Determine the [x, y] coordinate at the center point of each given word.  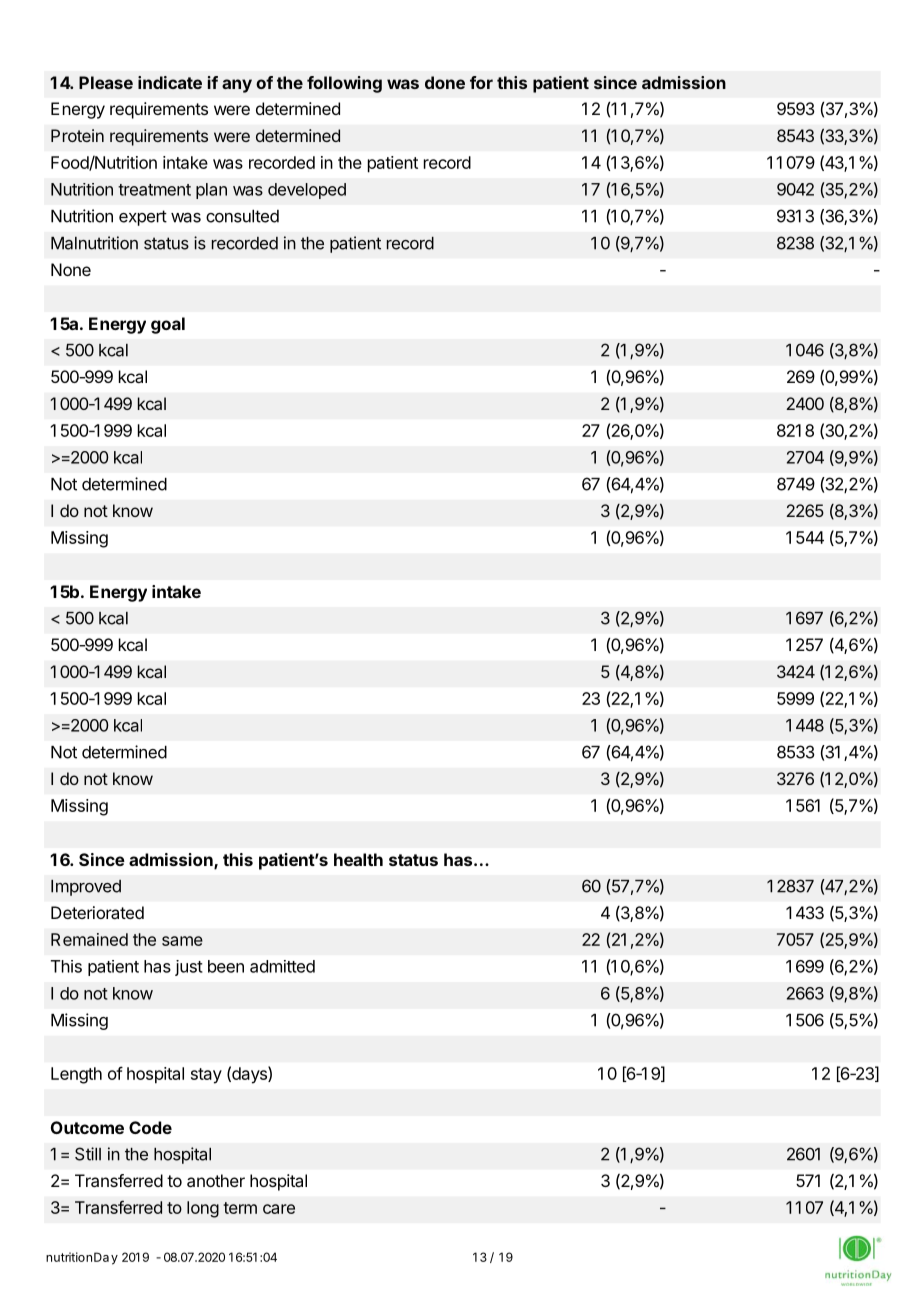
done [445, 82]
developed [307, 191]
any [237, 86]
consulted [242, 216]
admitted [282, 966]
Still [88, 1154]
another [216, 1180]
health [358, 859]
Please [106, 82]
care [279, 1209]
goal [168, 325]
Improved [86, 888]
